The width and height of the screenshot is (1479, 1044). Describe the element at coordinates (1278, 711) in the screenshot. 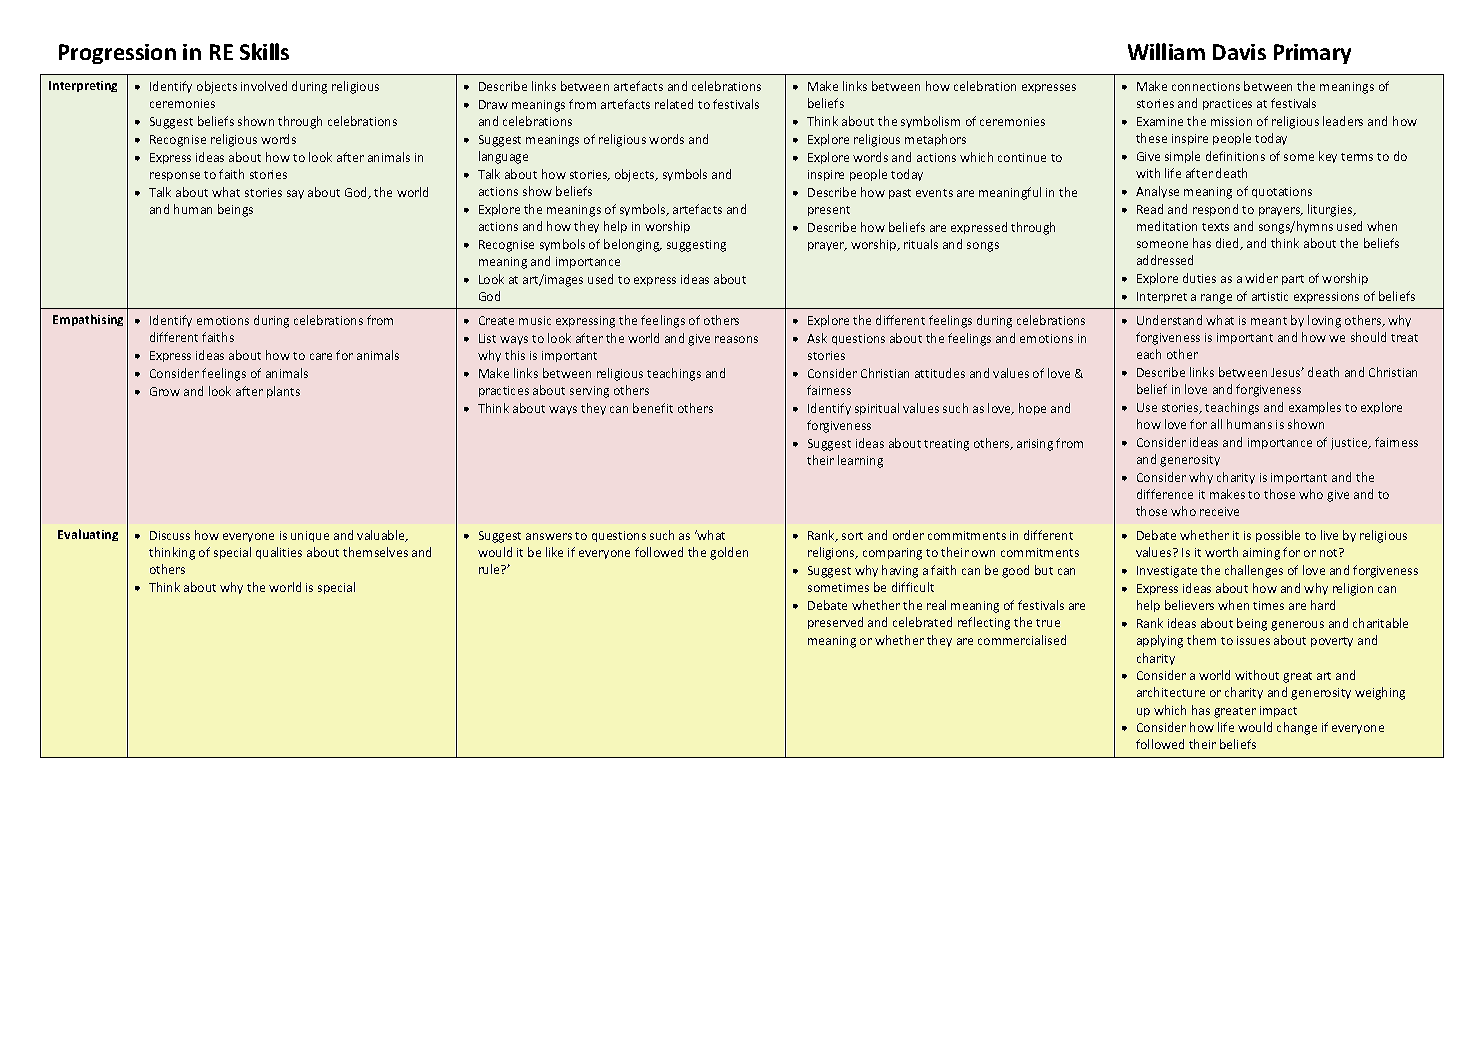

I see `impact` at that location.
